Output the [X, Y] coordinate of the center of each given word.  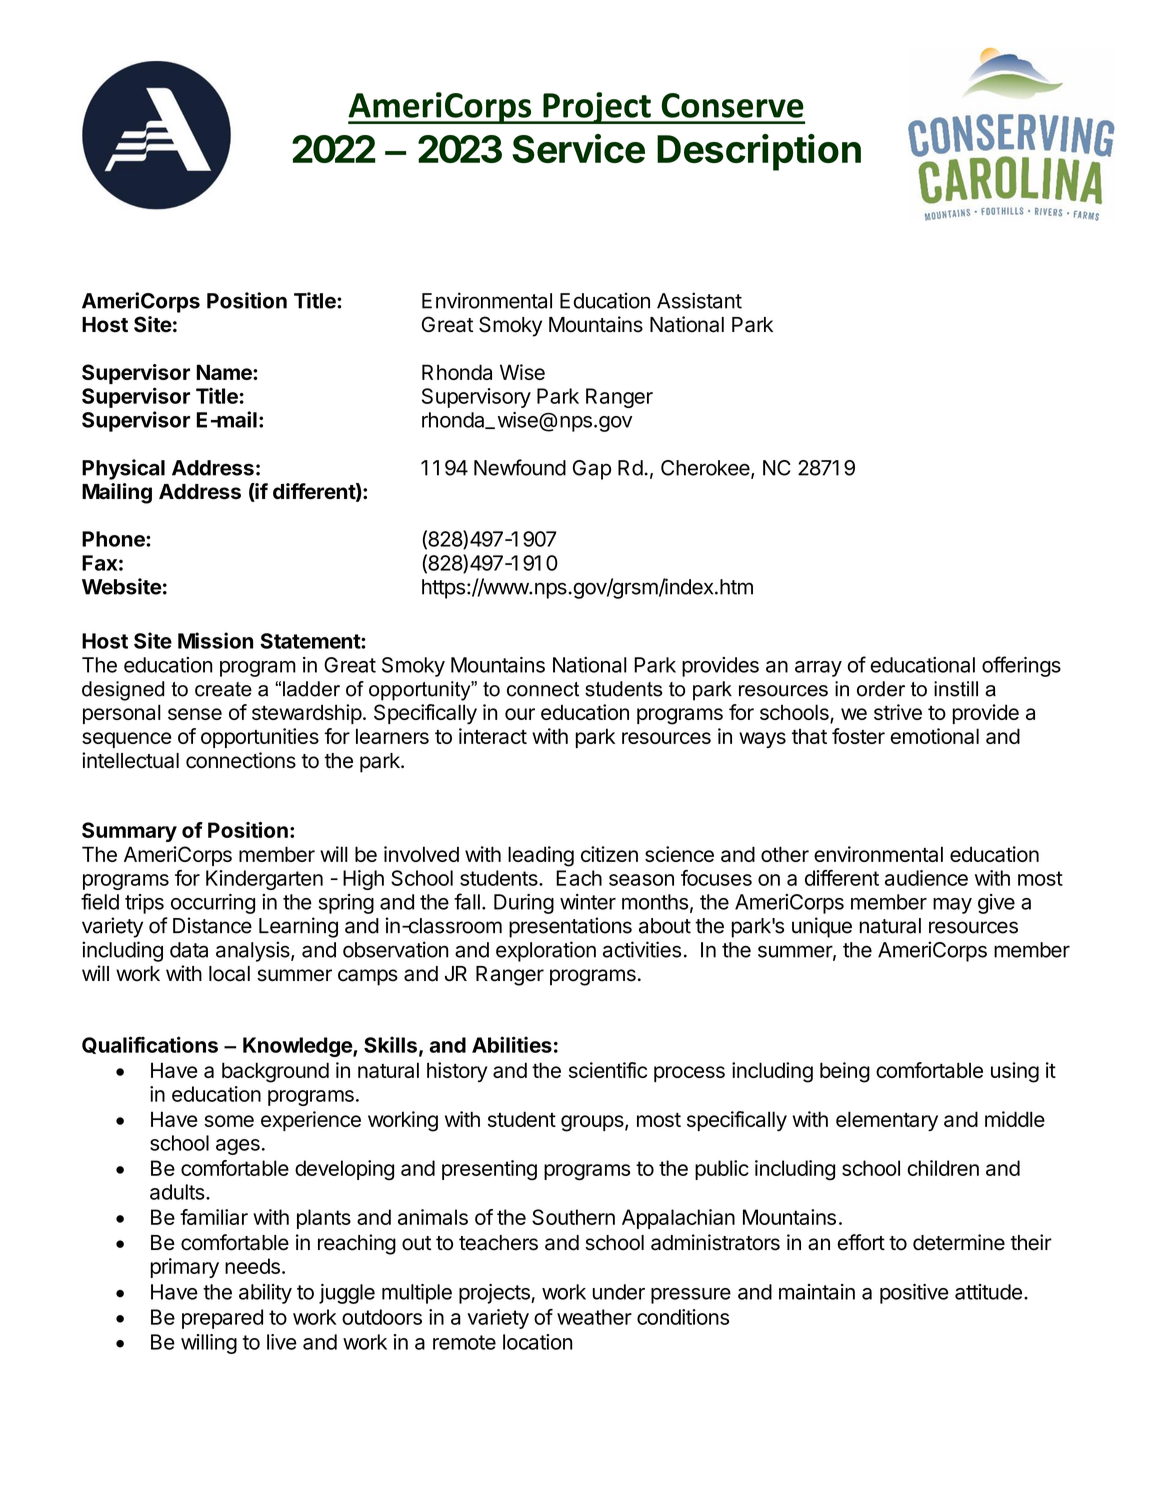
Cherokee [706, 469]
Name [225, 372]
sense [195, 714]
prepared [222, 1319]
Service [578, 148]
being [845, 1072]
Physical [123, 469]
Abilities [512, 1044]
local [229, 974]
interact [493, 736]
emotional [934, 736]
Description [759, 152]
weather [594, 1317]
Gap [592, 470]
